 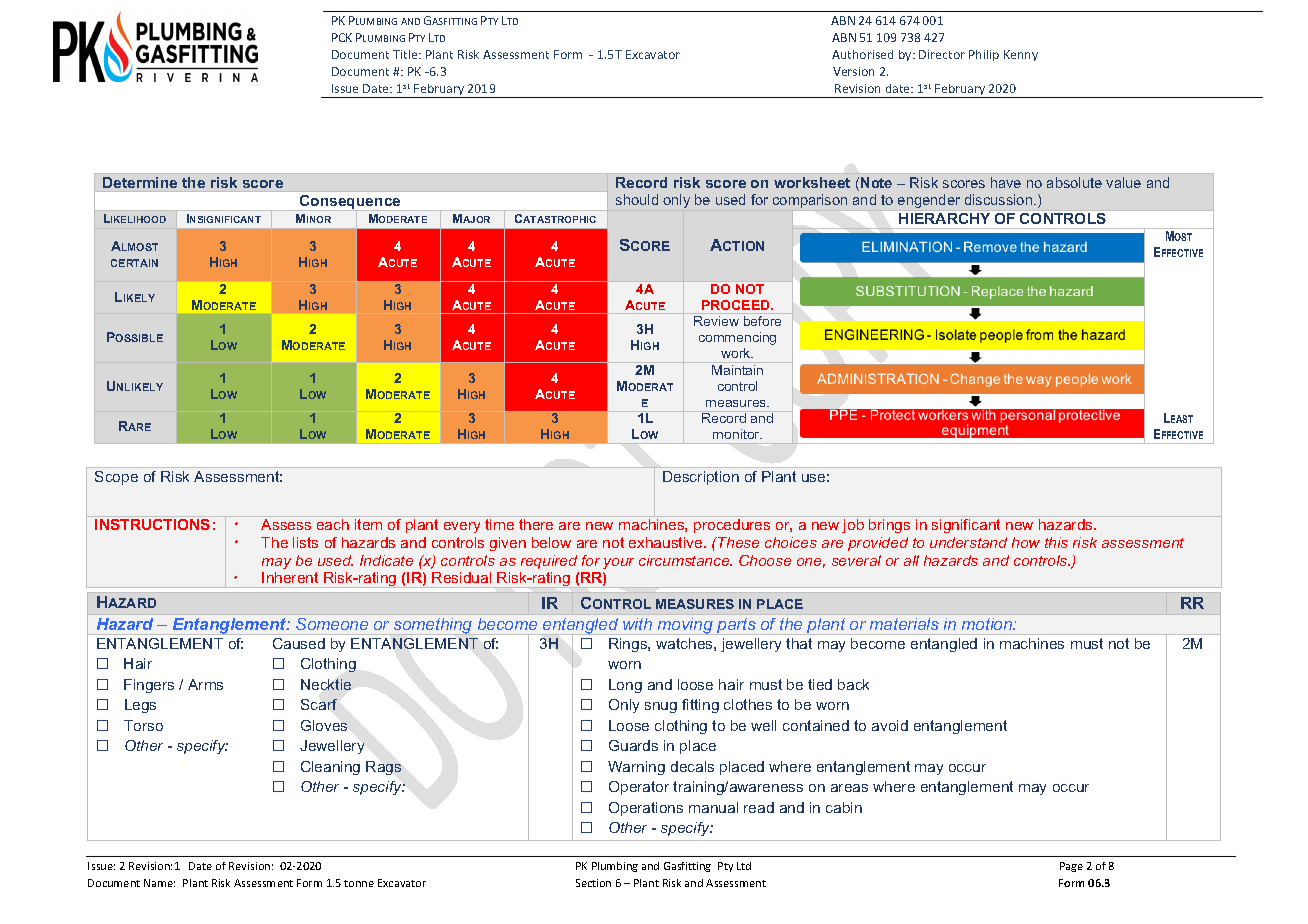 What do you see at coordinates (1071, 867) in the image?
I see `Page` at bounding box center [1071, 867].
